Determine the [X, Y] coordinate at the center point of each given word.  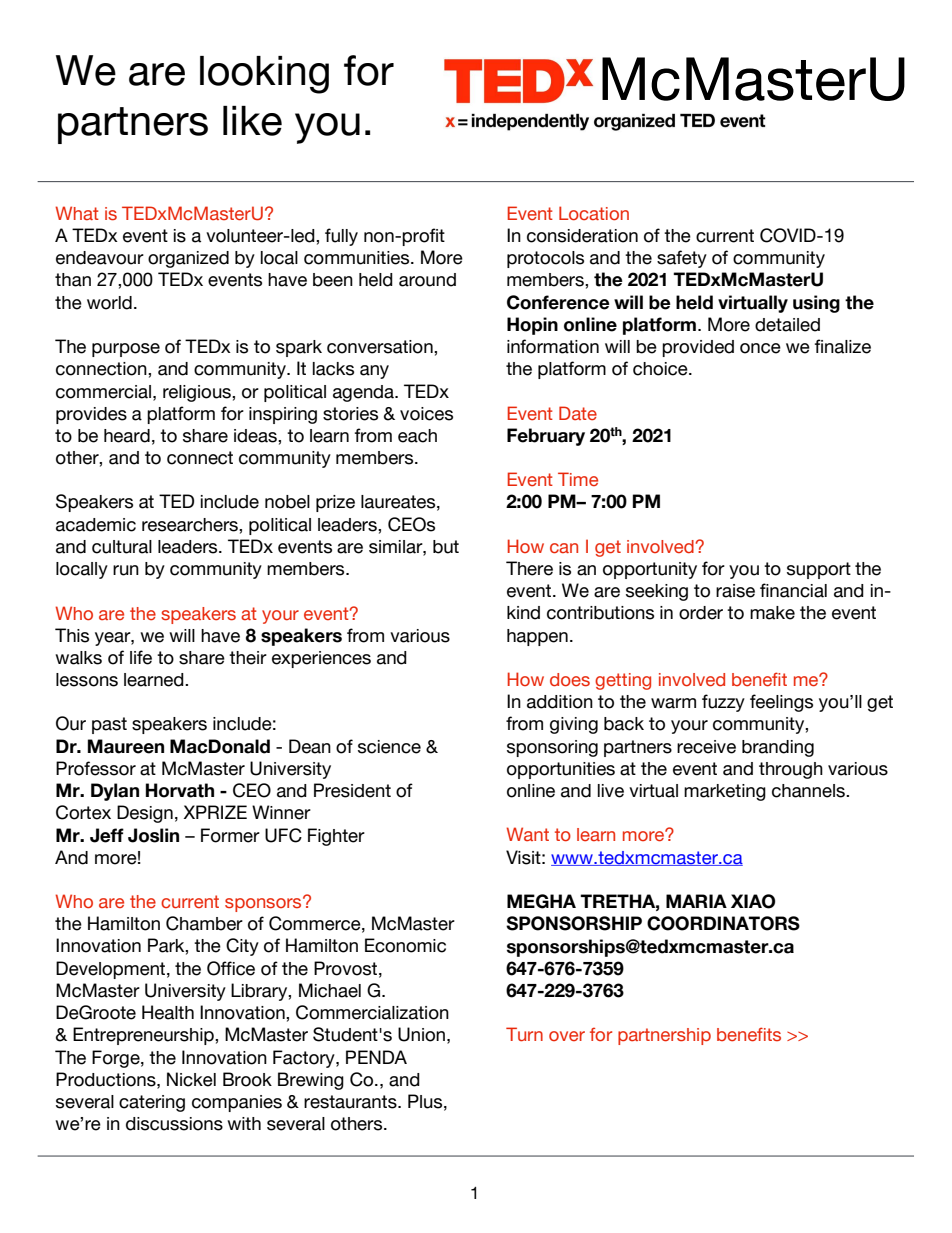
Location [594, 213]
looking [264, 75]
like [252, 121]
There [529, 568]
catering [152, 1103]
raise [735, 591]
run [126, 570]
